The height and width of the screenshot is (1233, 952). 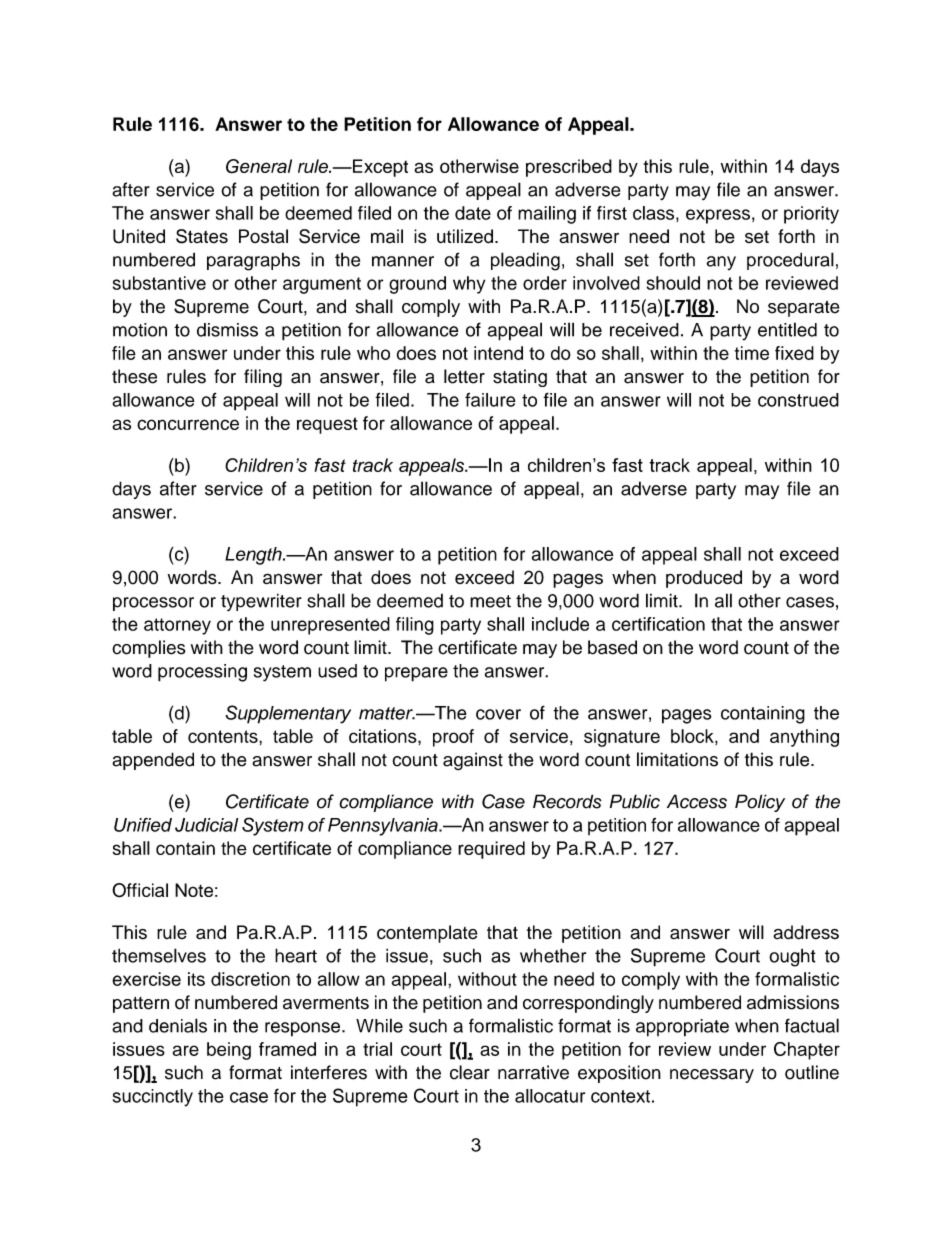 What do you see at coordinates (470, 1072) in the screenshot?
I see `clear` at bounding box center [470, 1072].
